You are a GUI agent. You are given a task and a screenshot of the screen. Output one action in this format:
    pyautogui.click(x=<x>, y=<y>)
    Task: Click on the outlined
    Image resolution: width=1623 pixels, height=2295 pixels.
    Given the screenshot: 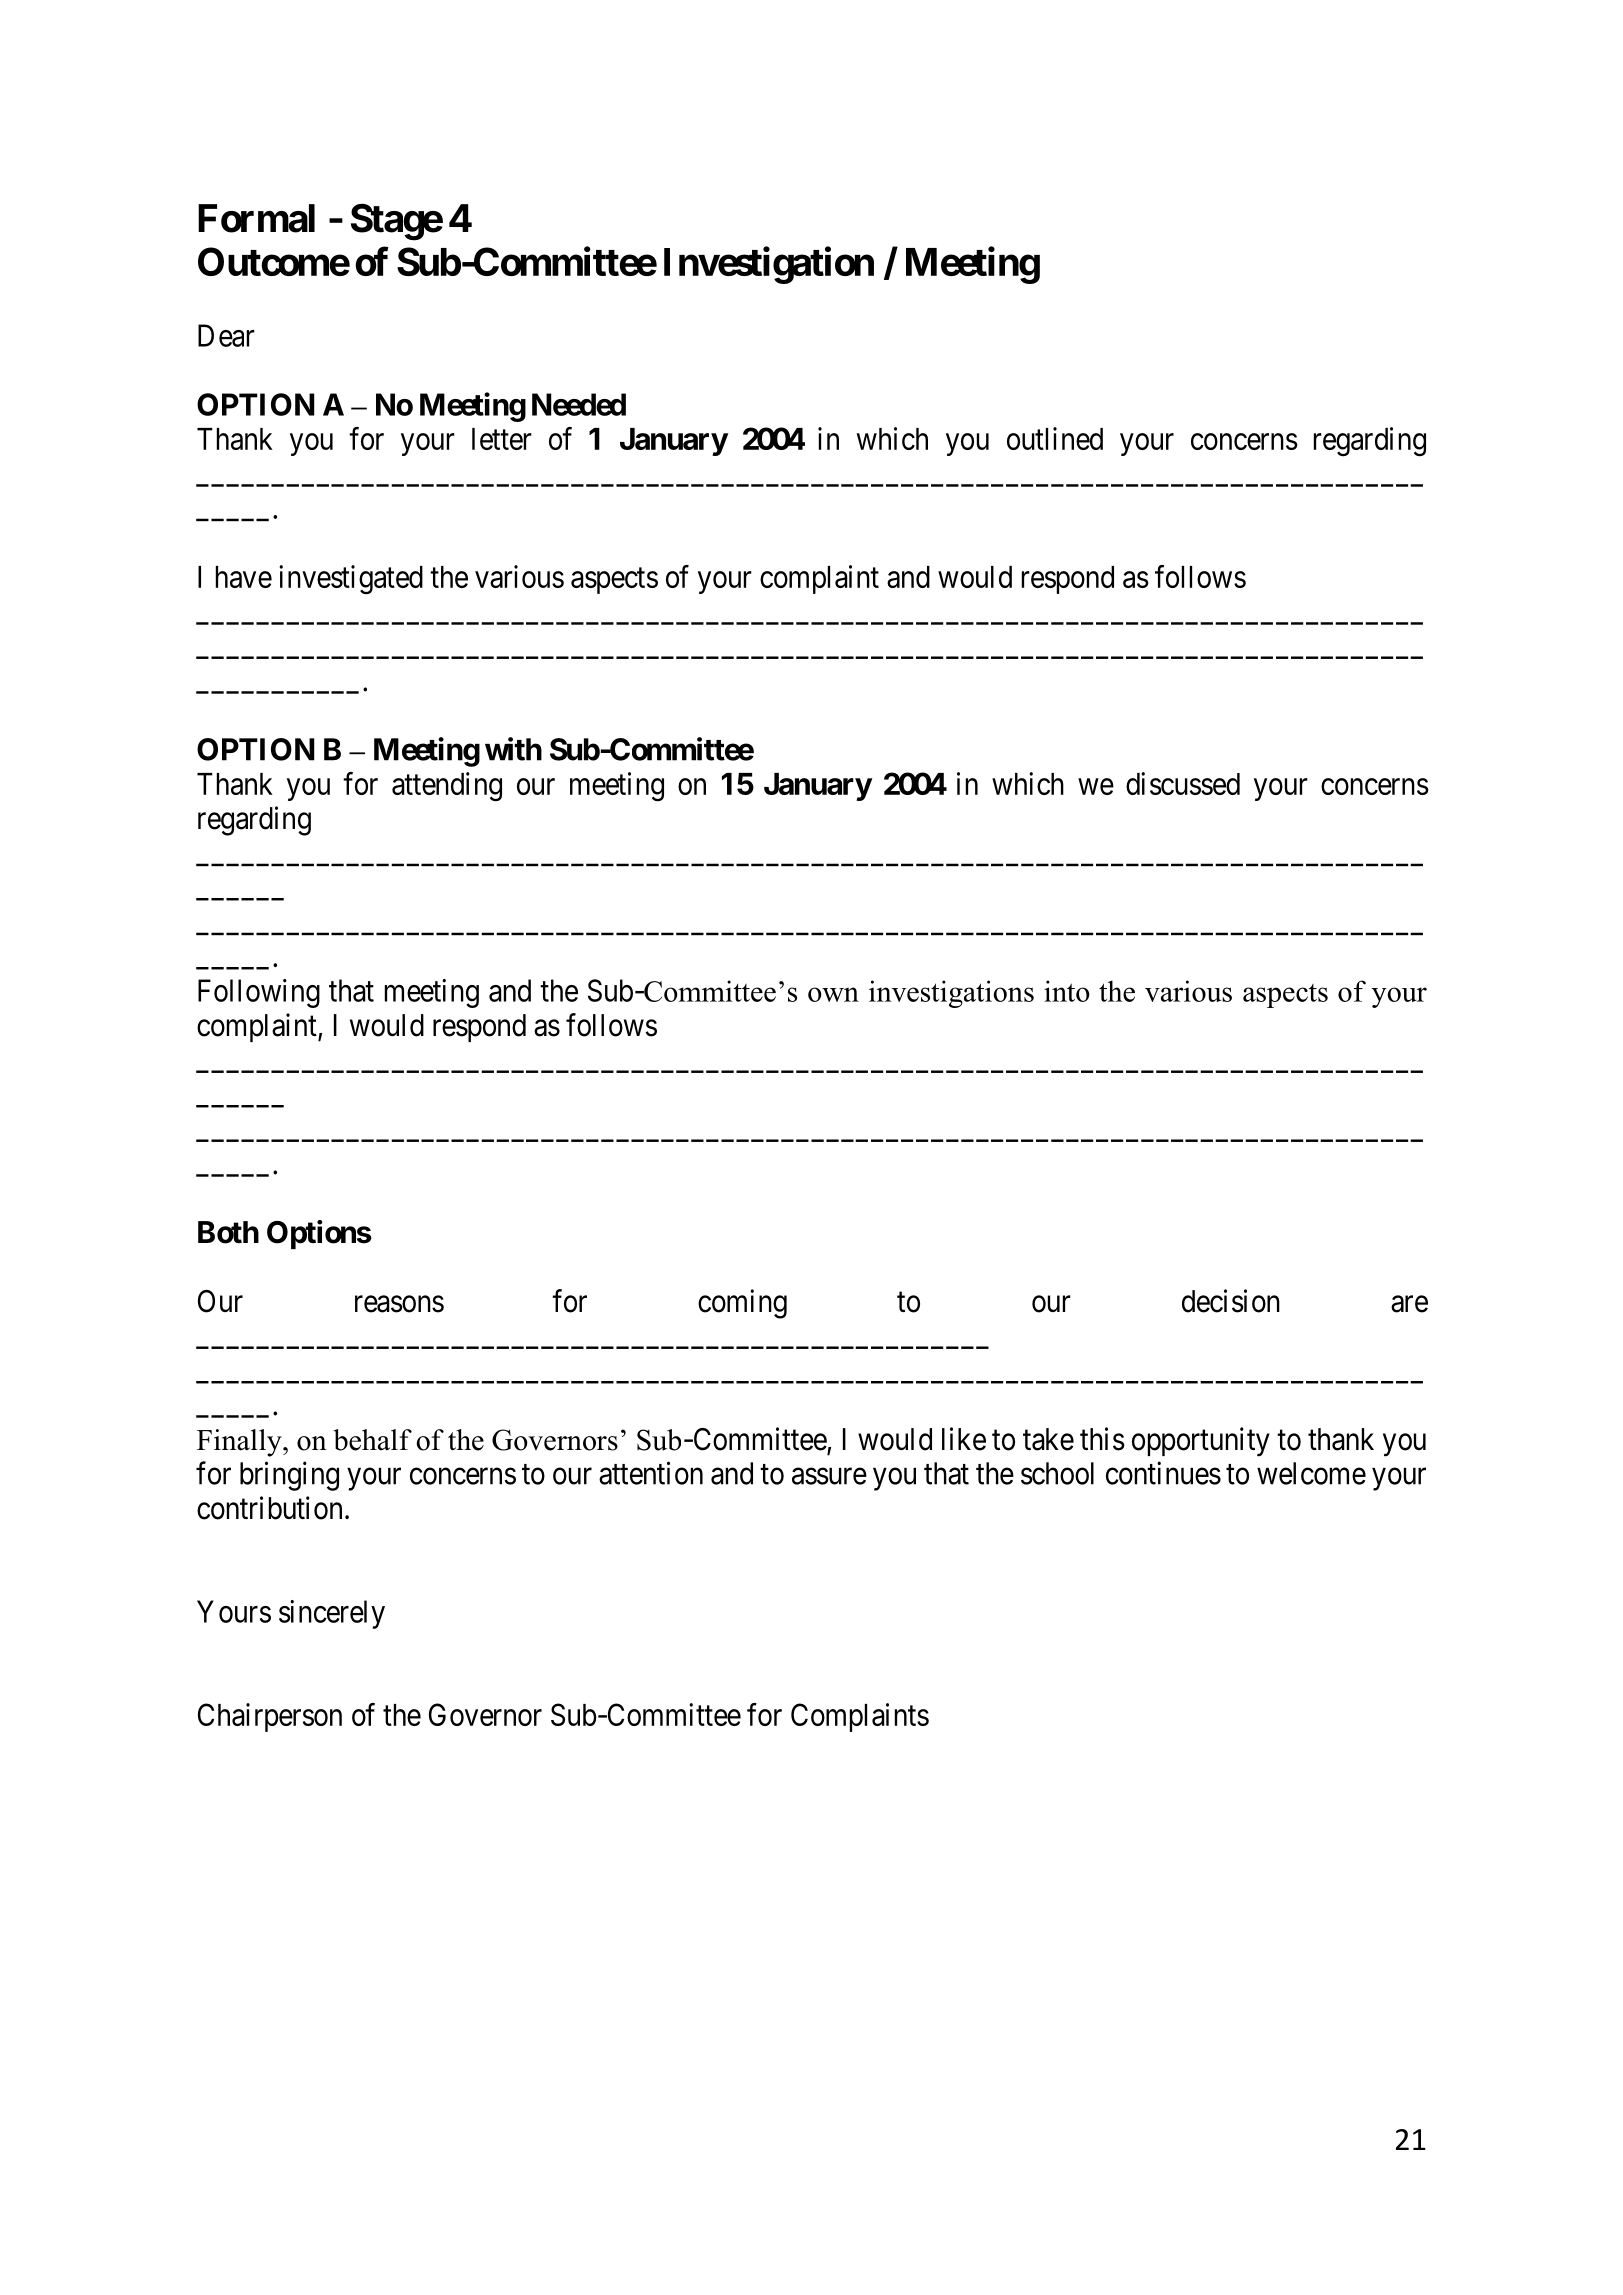 What is the action you would take?
    pyautogui.click(x=1055, y=438)
